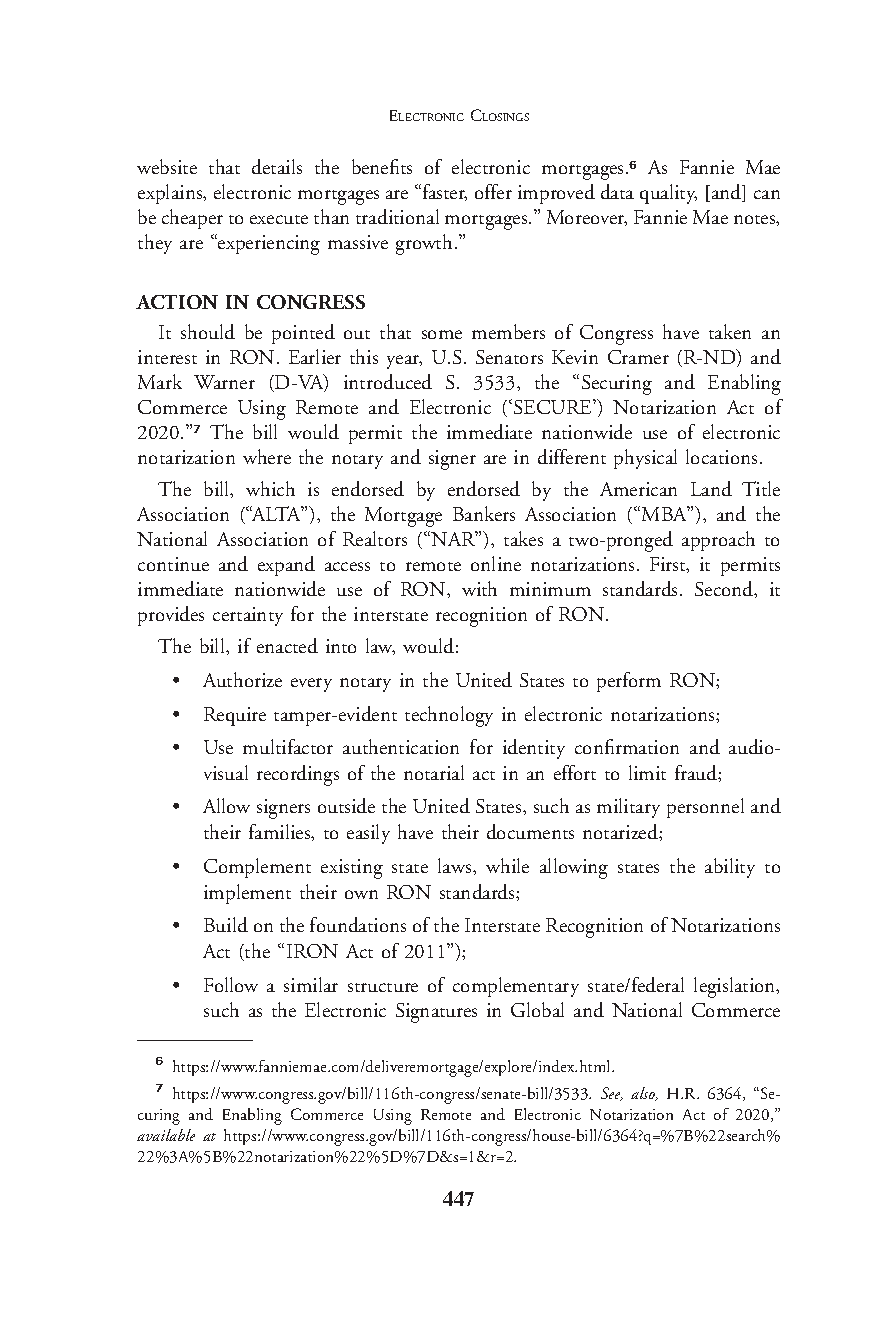 The image size is (896, 1328). What do you see at coordinates (711, 488) in the screenshot?
I see `Land` at bounding box center [711, 488].
